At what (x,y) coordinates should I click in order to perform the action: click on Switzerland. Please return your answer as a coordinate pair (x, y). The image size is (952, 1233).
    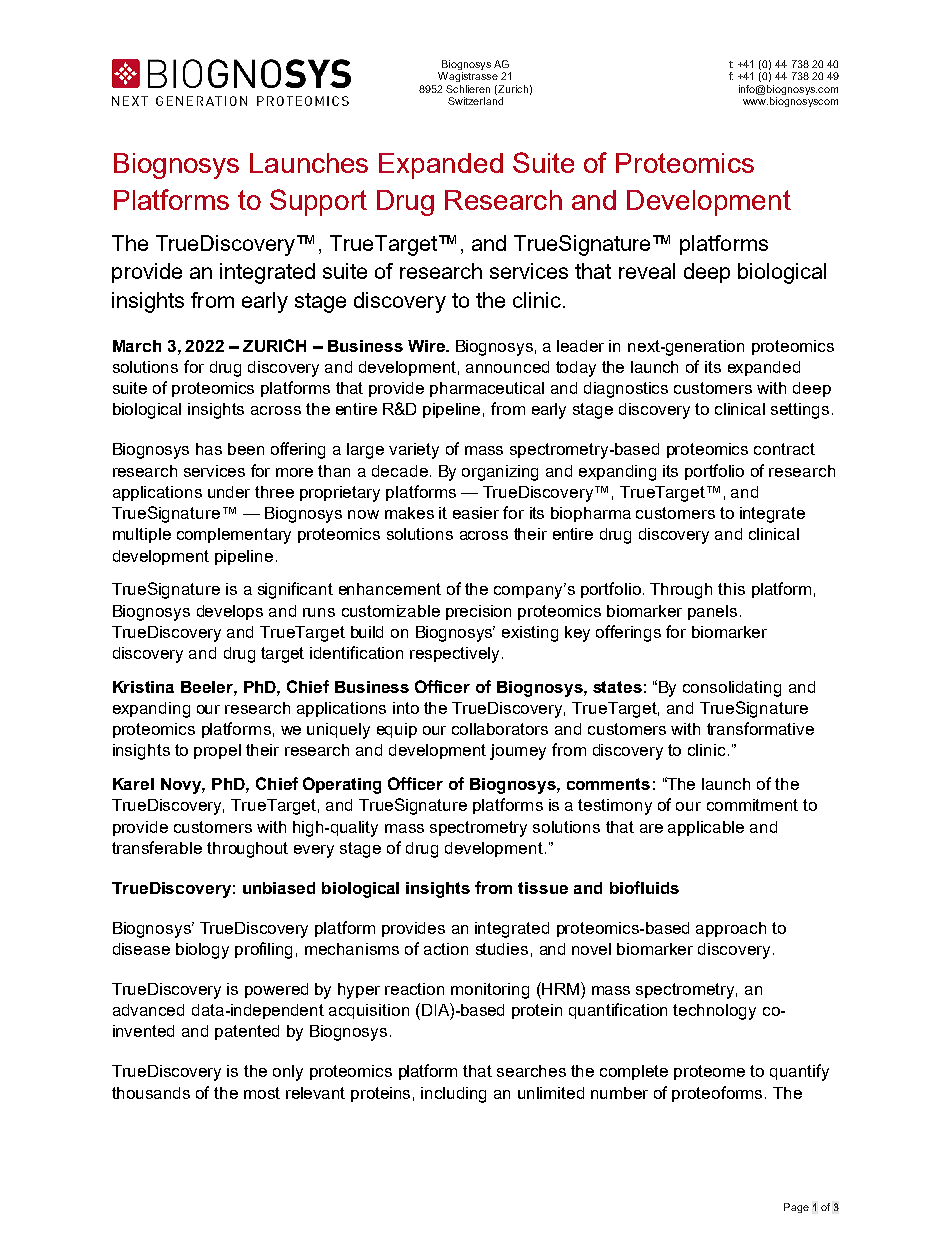
    Looking at the image, I should click on (475, 101).
